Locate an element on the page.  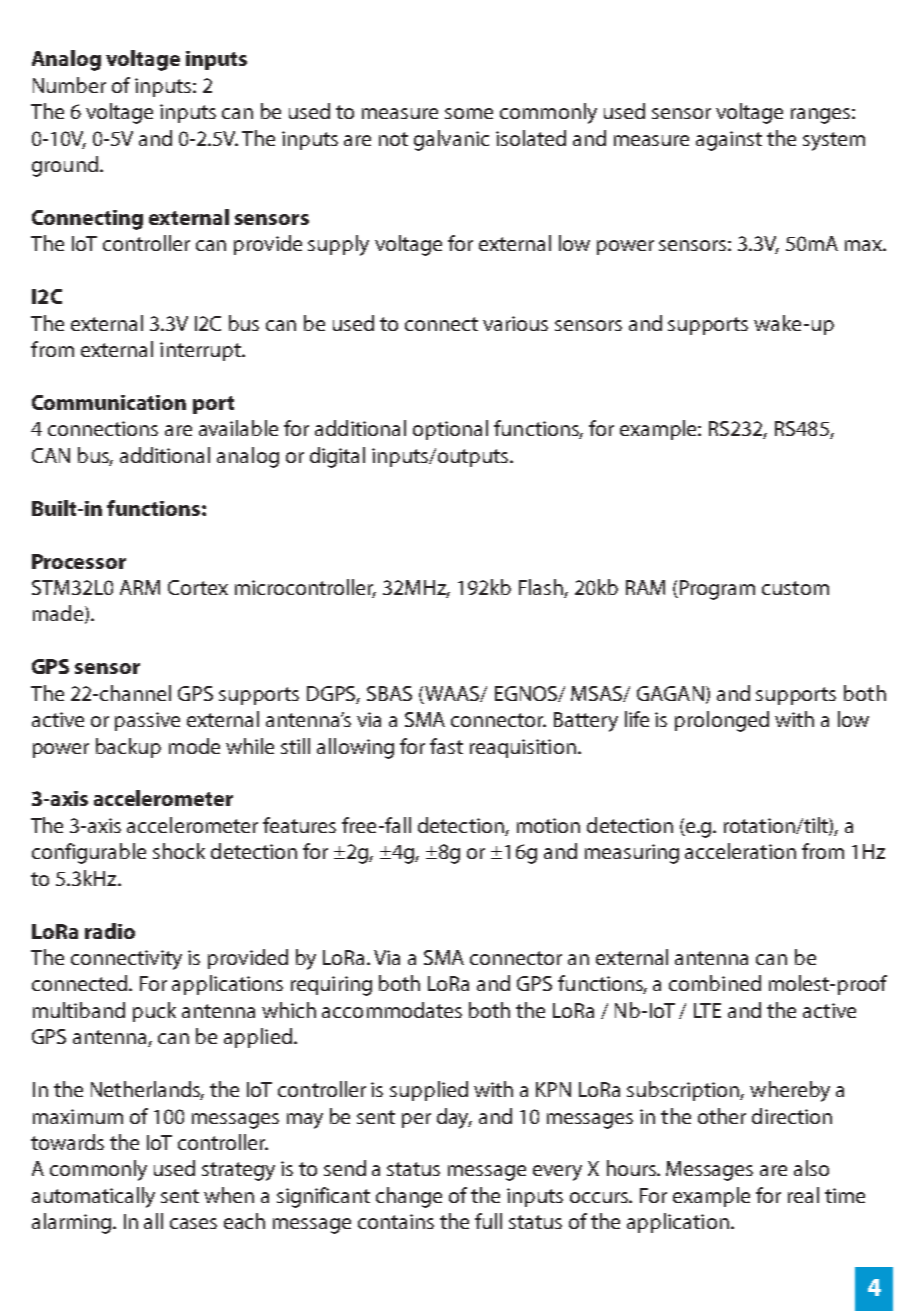
automatically is located at coordinates (93, 1197).
